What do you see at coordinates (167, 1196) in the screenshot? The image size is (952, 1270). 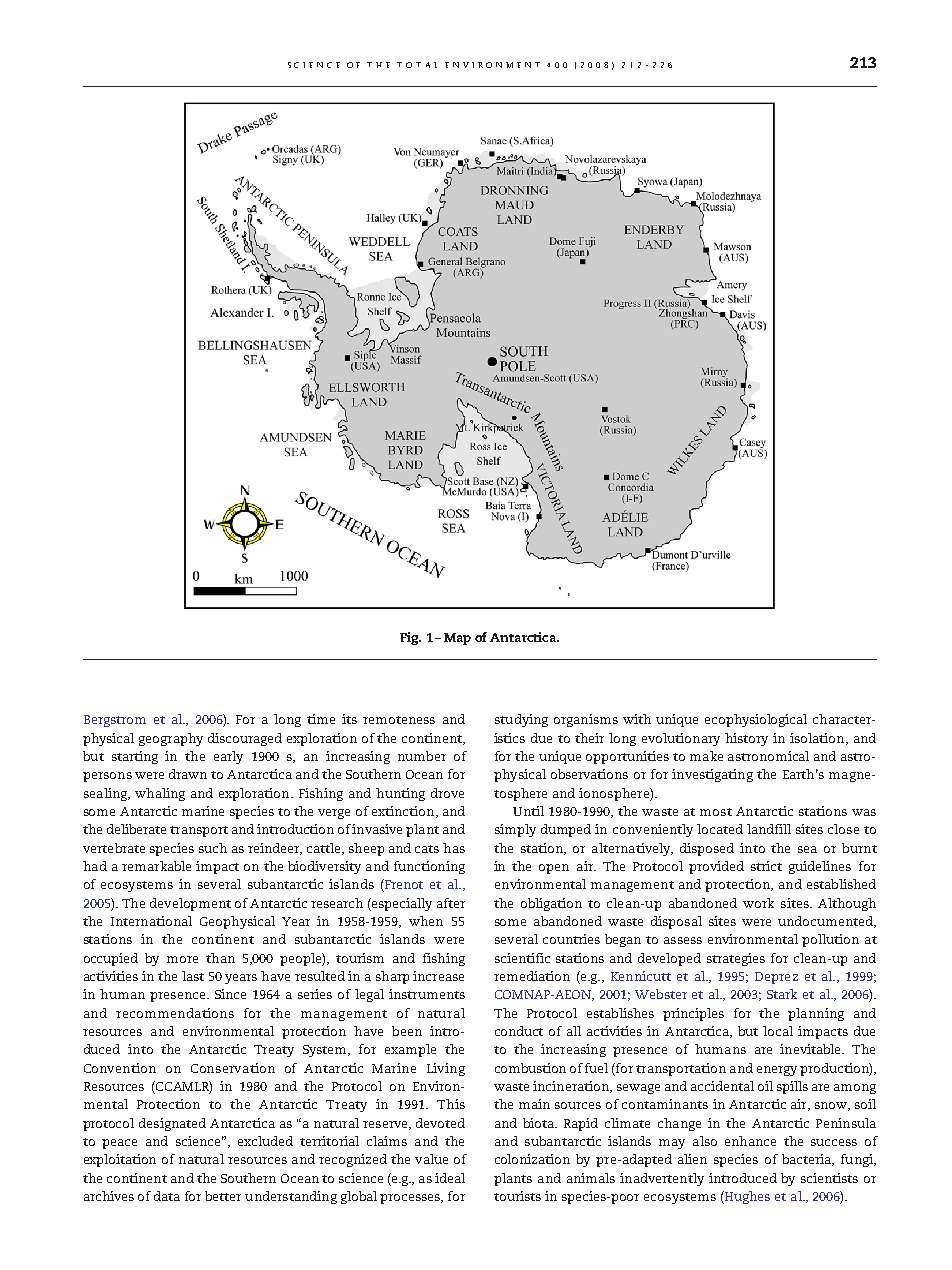 I see `data` at bounding box center [167, 1196].
